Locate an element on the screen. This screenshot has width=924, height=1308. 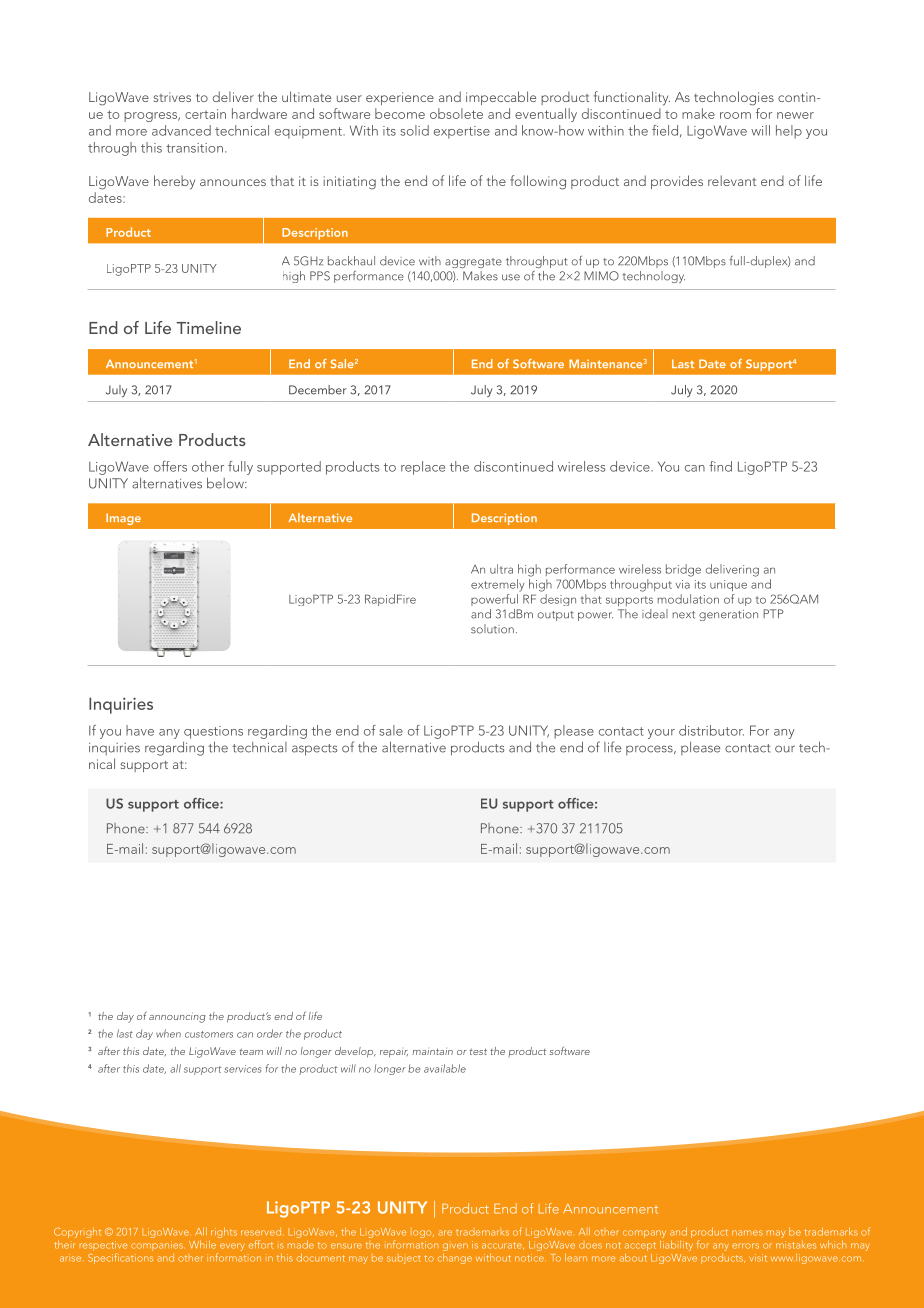
find is located at coordinates (720, 466).
